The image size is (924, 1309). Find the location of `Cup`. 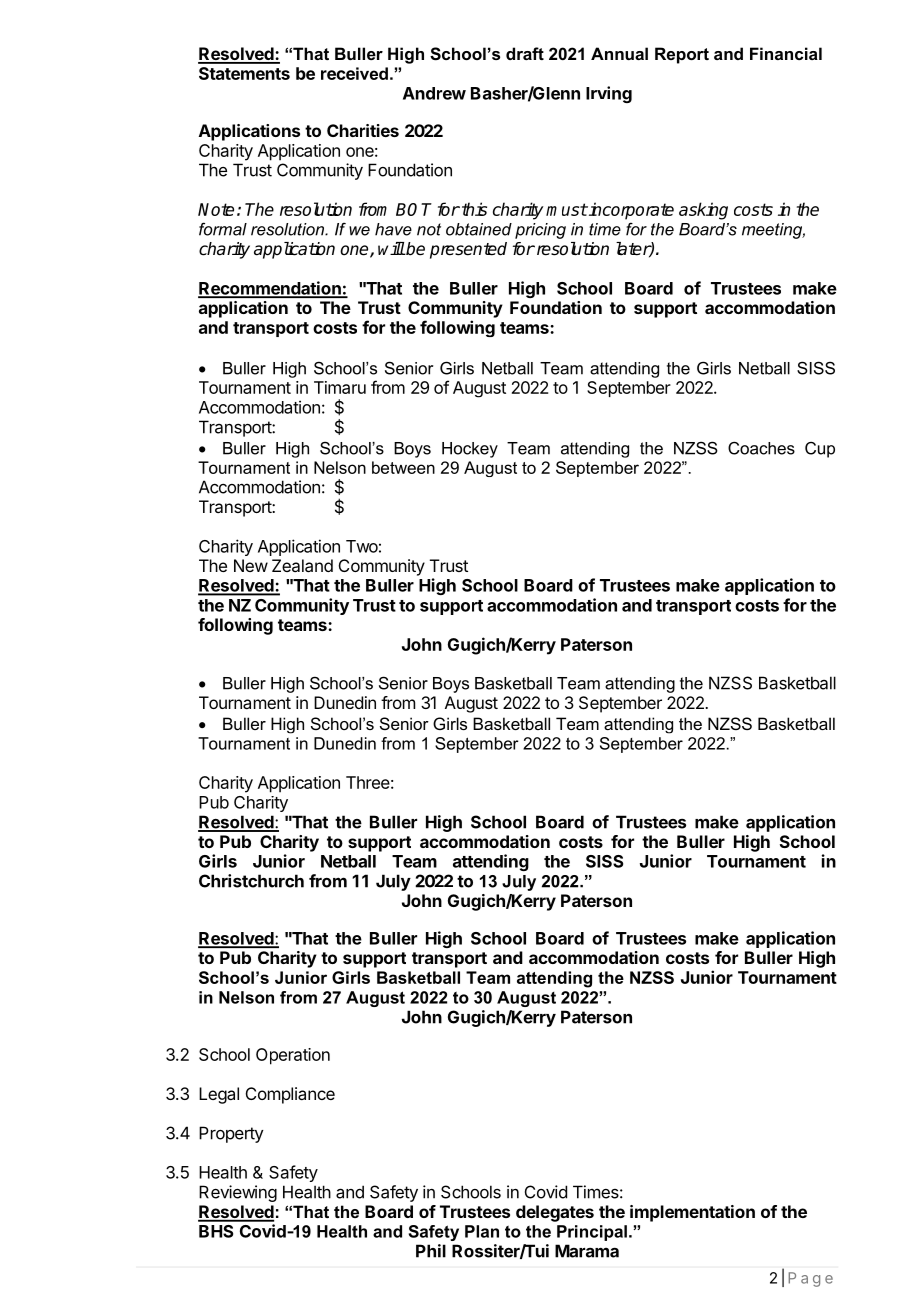

Cup is located at coordinates (820, 450).
